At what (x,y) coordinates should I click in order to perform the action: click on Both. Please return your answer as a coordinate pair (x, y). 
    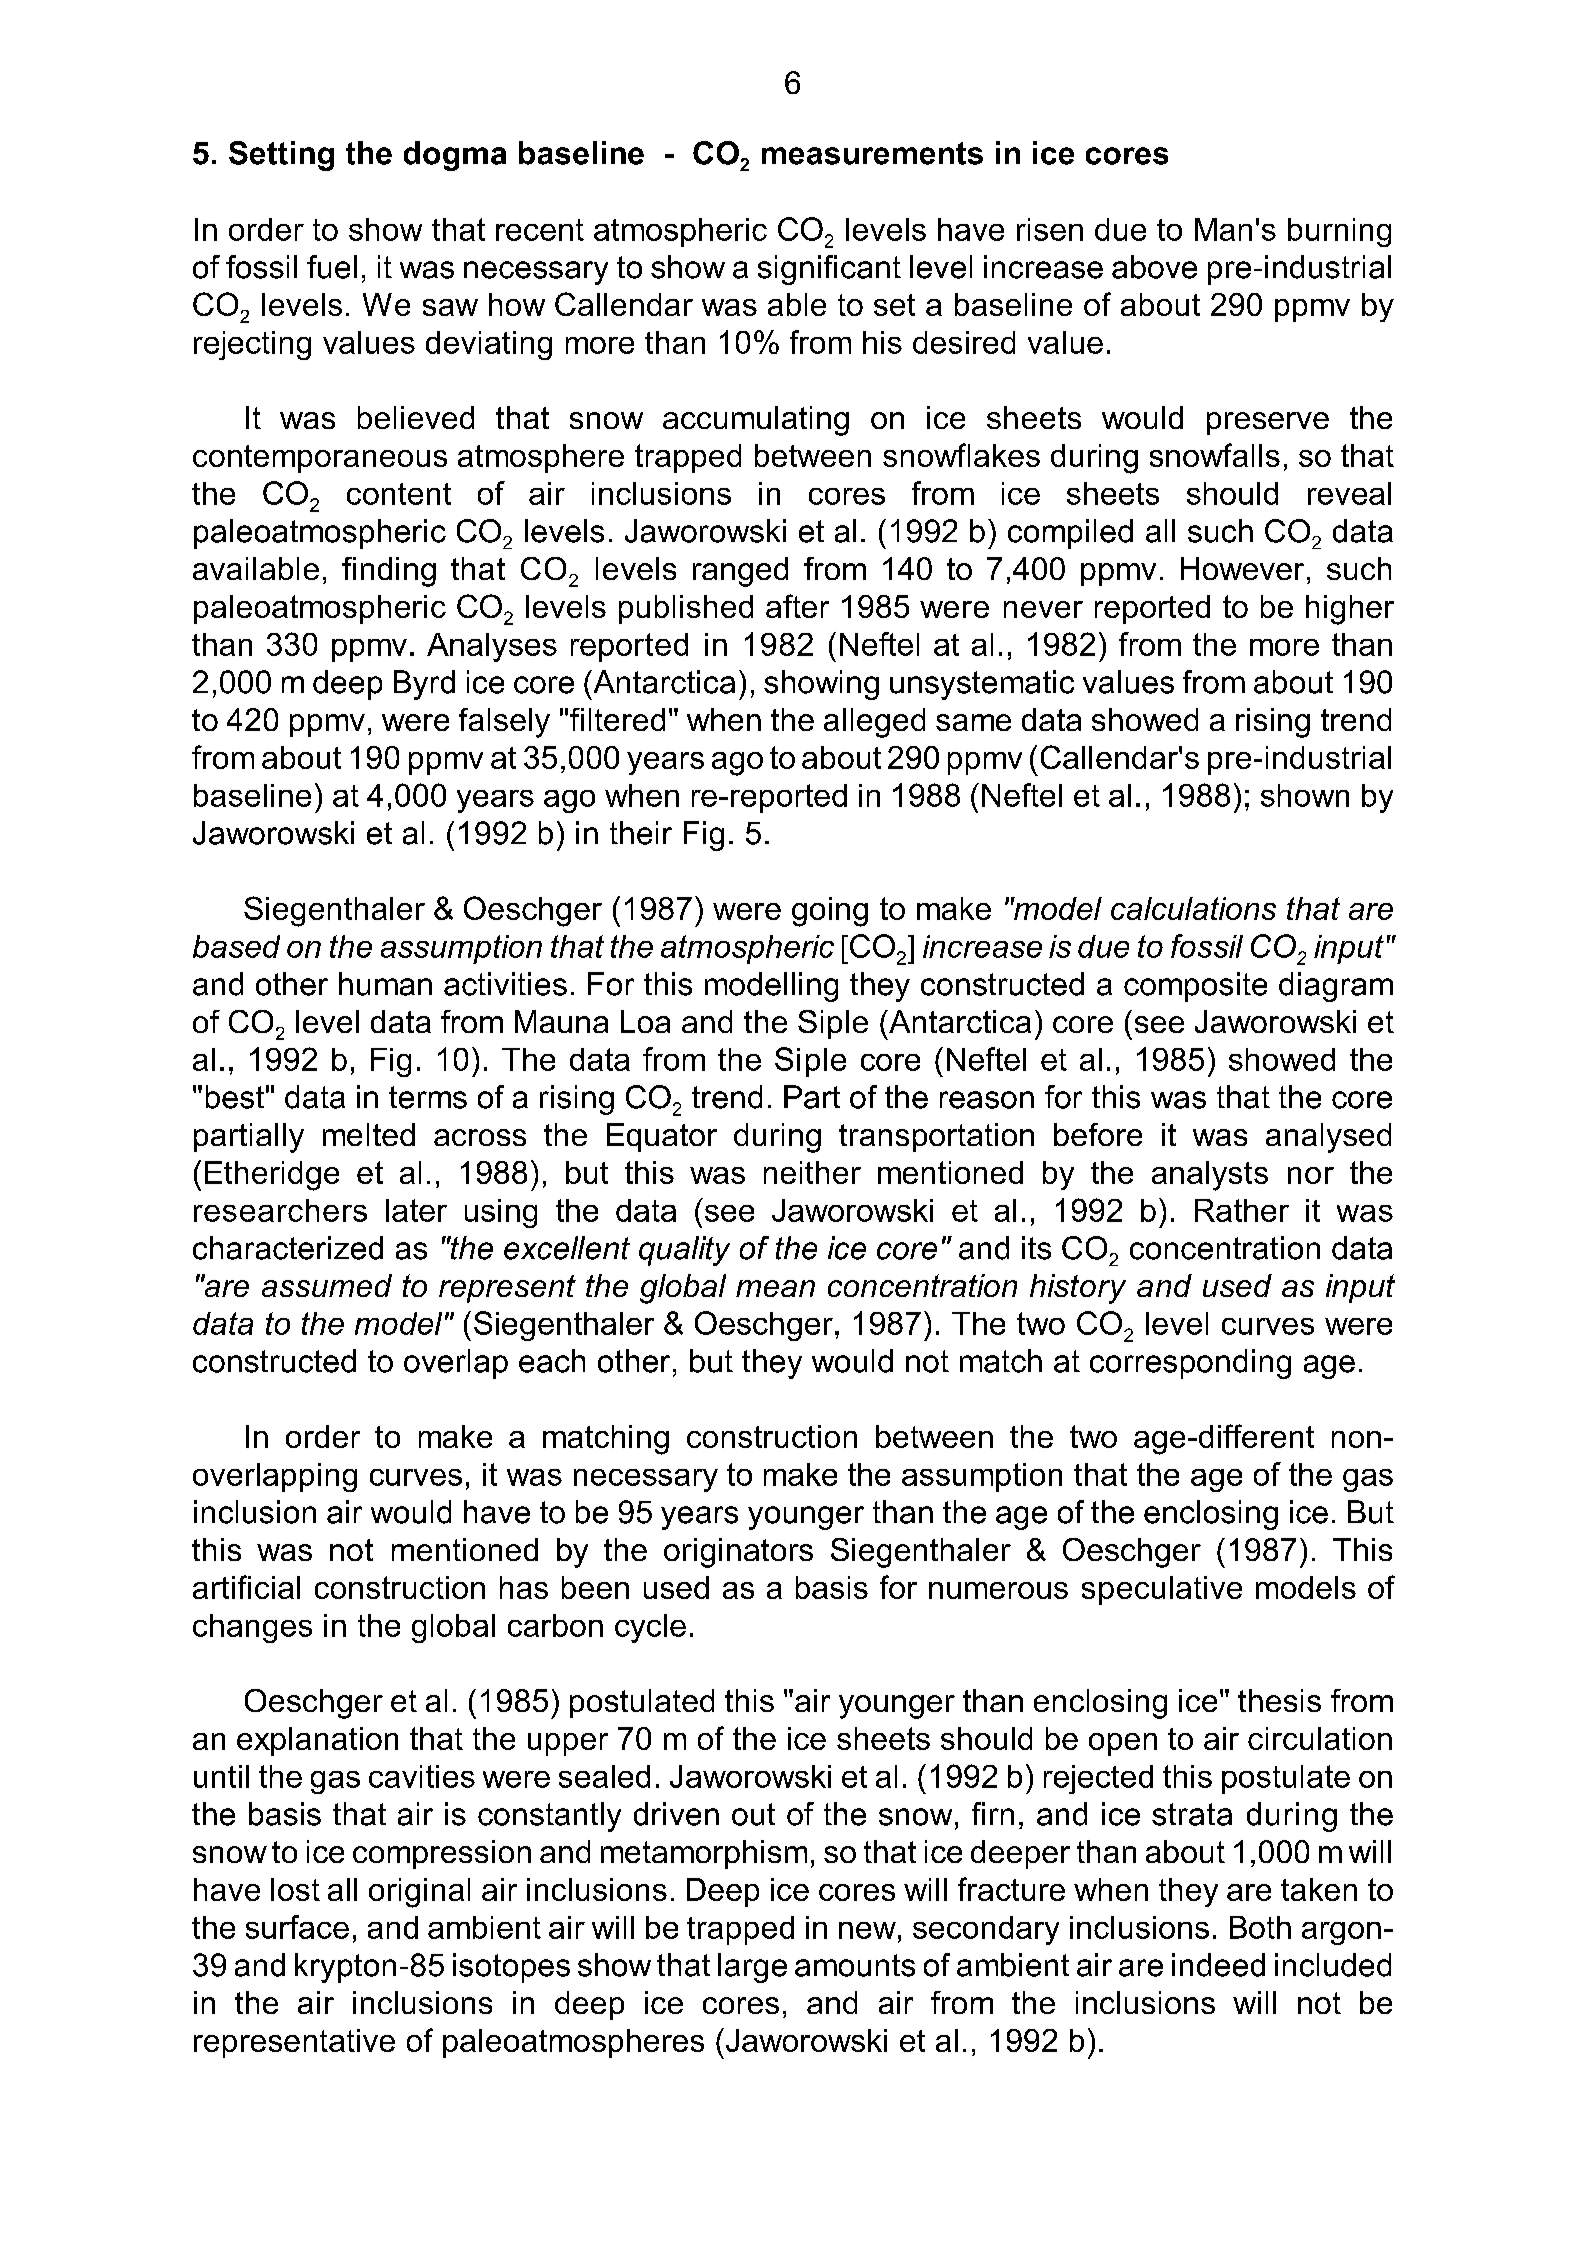
    Looking at the image, I should click on (1260, 1927).
